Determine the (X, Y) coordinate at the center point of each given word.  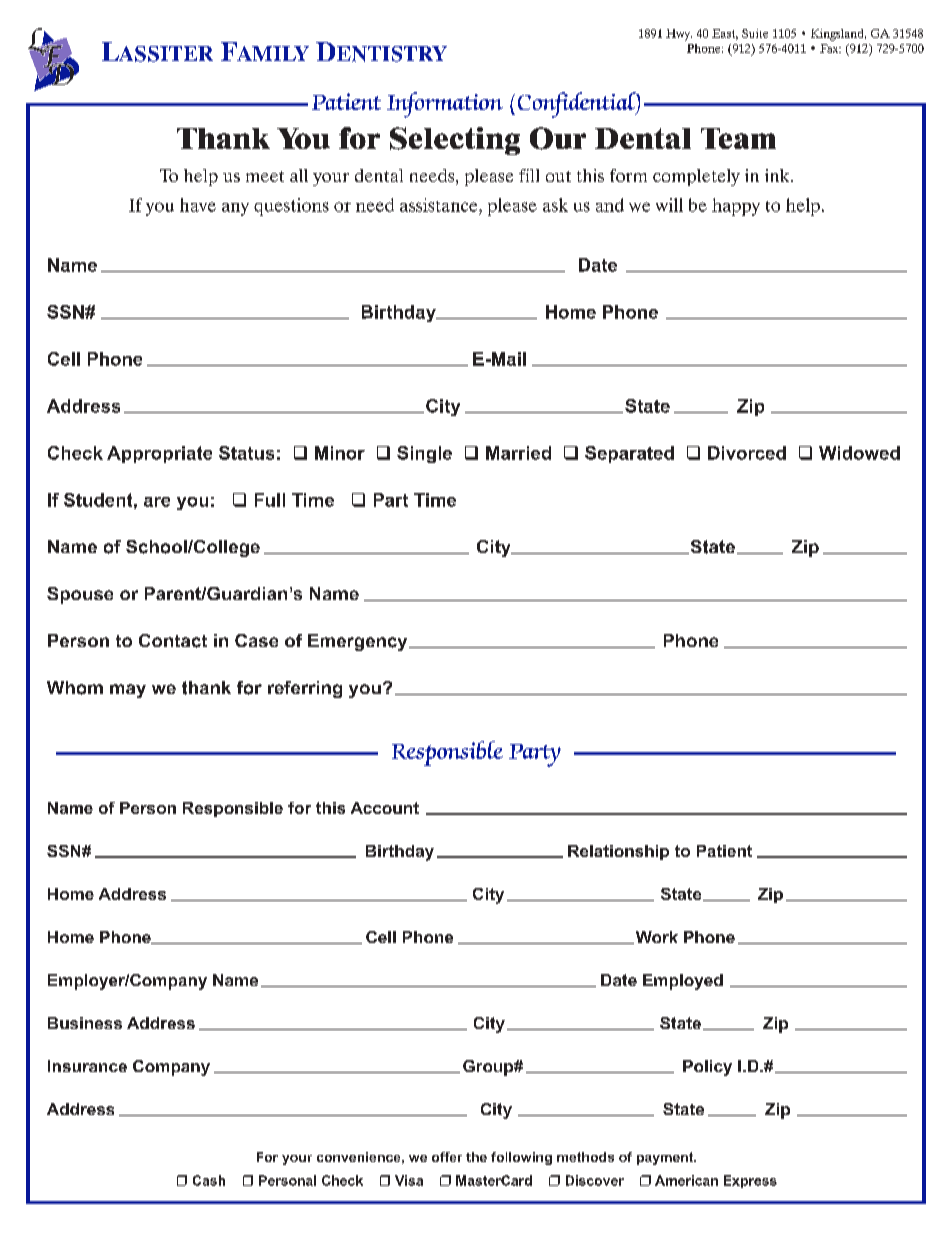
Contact (173, 641)
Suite (755, 33)
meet (265, 176)
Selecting (455, 141)
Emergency (359, 642)
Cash (209, 1180)
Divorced (747, 453)
